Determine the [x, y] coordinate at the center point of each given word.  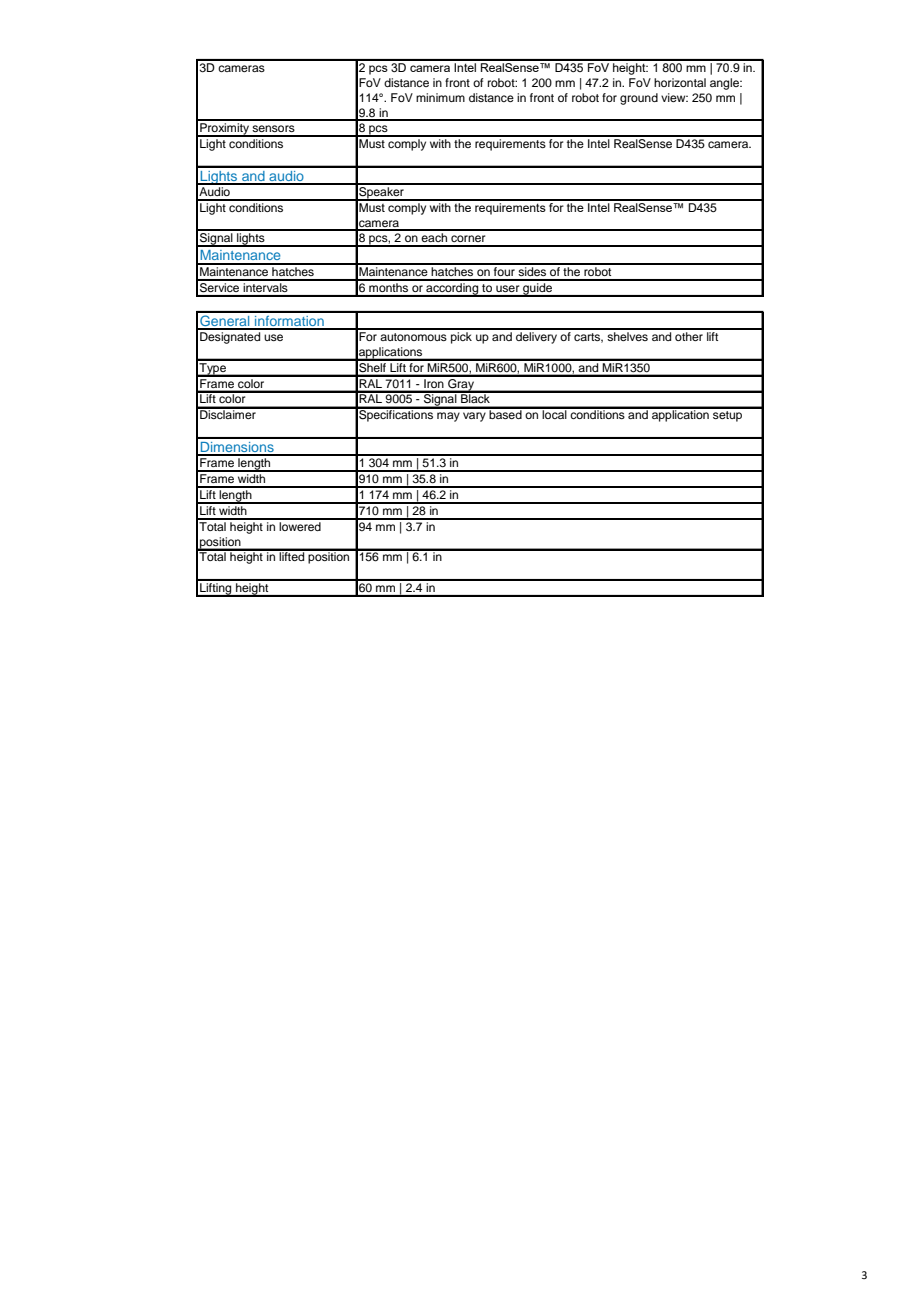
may [448, 417]
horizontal [680, 82]
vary [474, 417]
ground [639, 99]
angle [725, 84]
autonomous [413, 337]
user [507, 288]
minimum [440, 97]
